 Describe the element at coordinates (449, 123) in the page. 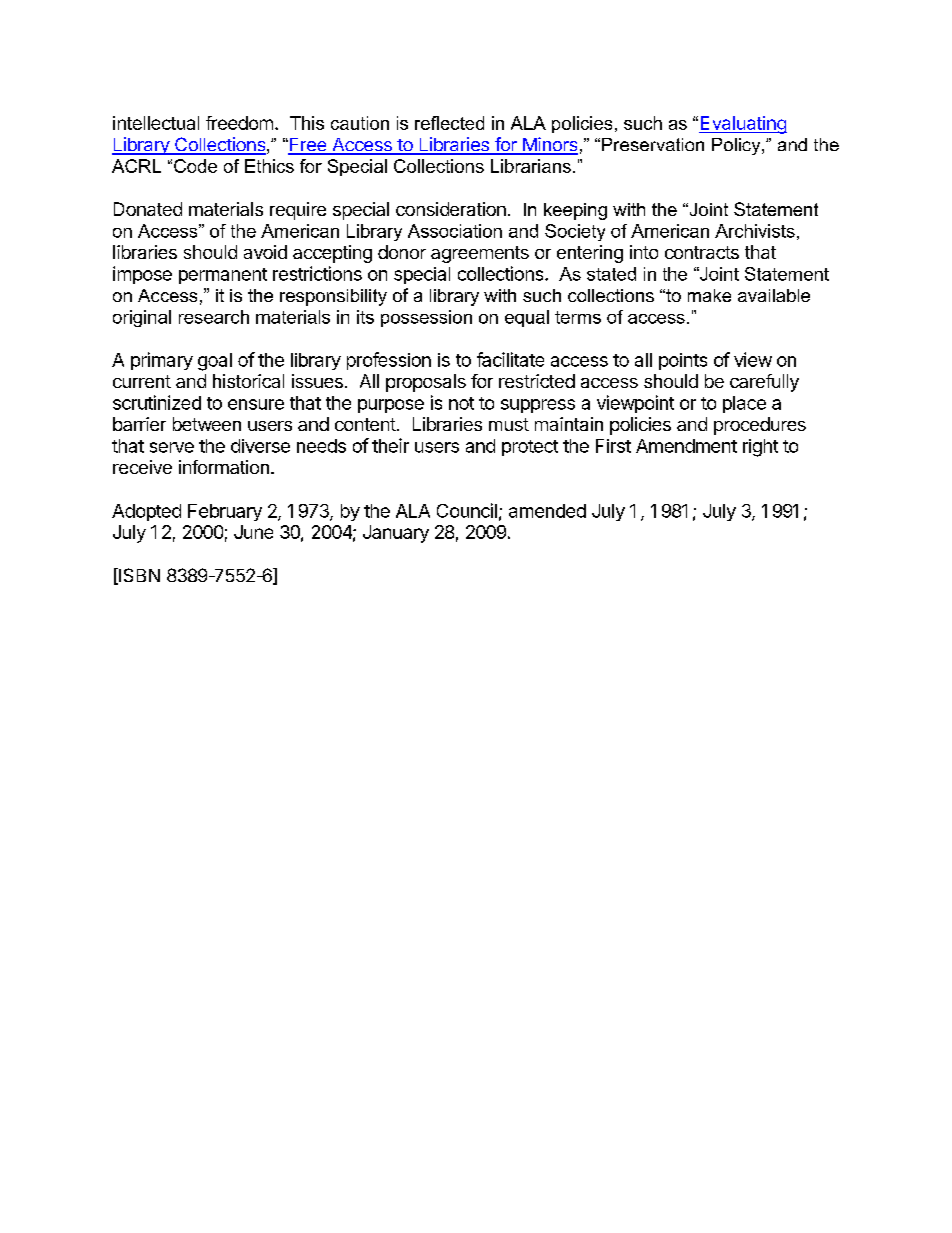

I see `reflected` at that location.
